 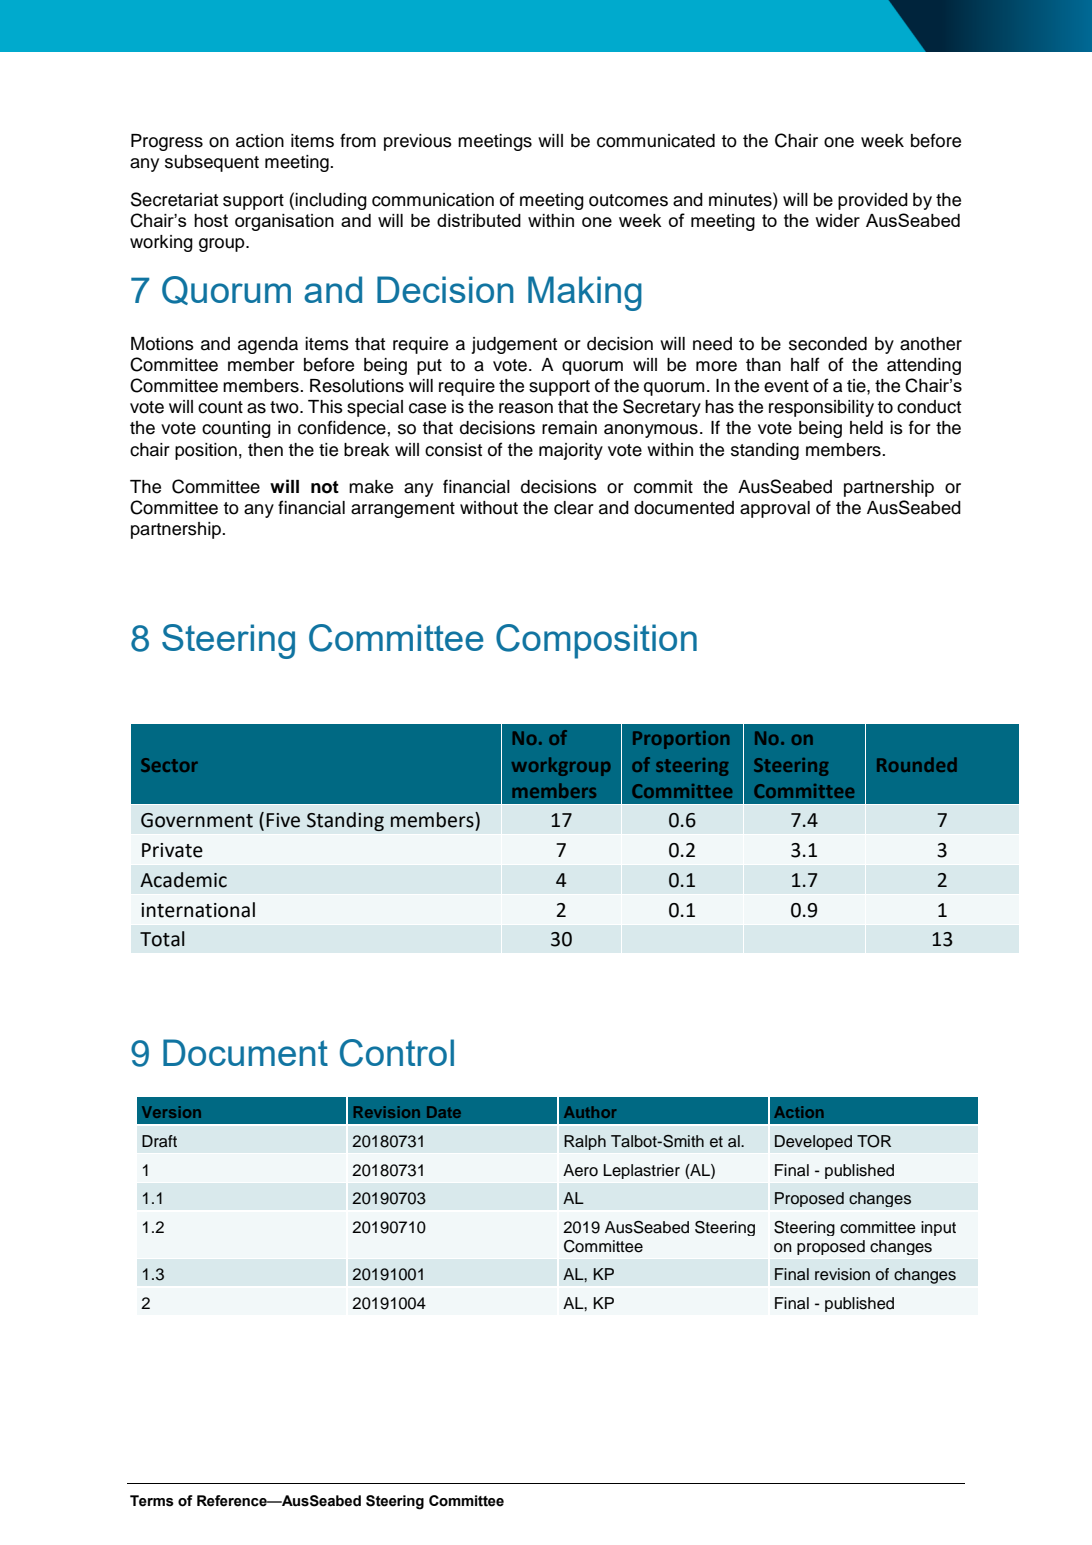 What do you see at coordinates (283, 820) in the screenshot?
I see `Five` at bounding box center [283, 820].
